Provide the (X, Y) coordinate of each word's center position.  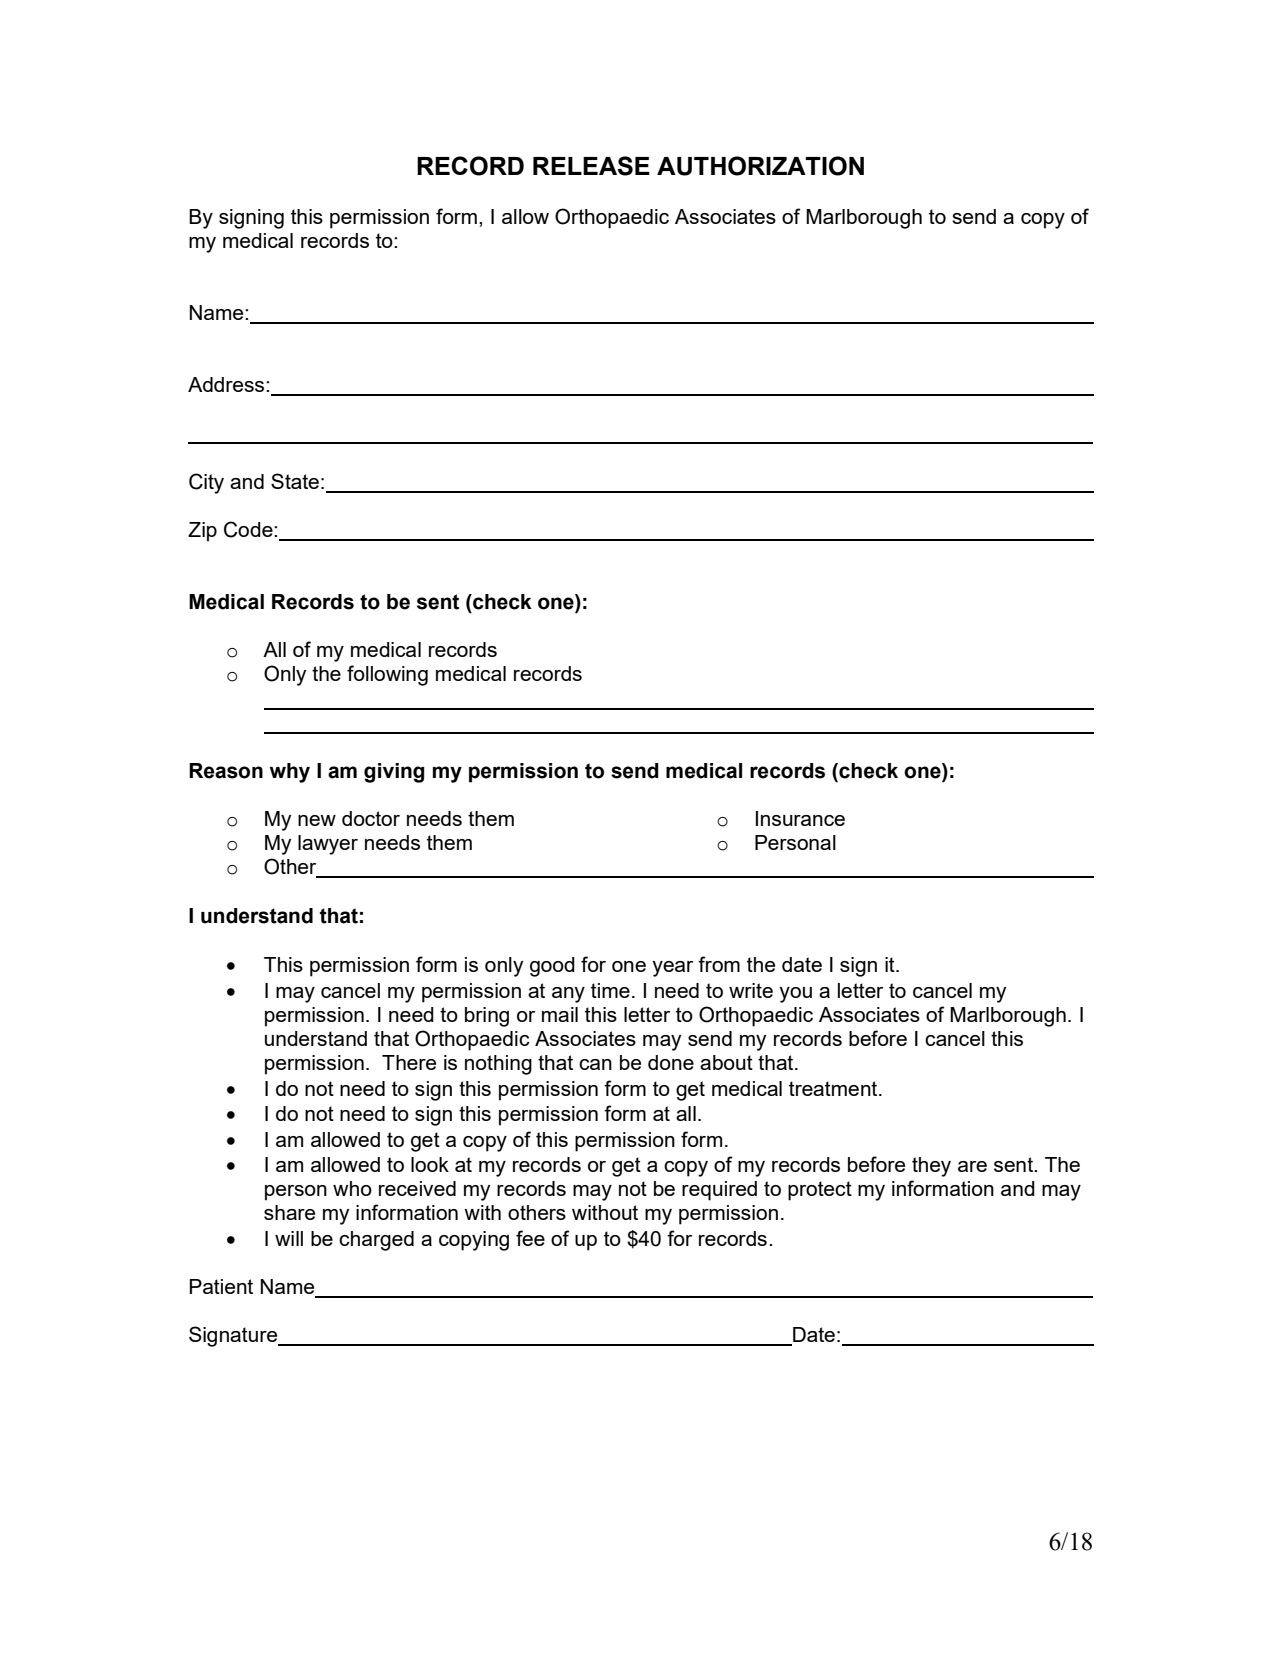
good (552, 967)
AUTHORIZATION (760, 166)
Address (227, 384)
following (387, 675)
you (795, 995)
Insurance (800, 818)
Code (249, 529)
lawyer (328, 845)
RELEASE (591, 166)
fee (530, 1238)
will (289, 1238)
